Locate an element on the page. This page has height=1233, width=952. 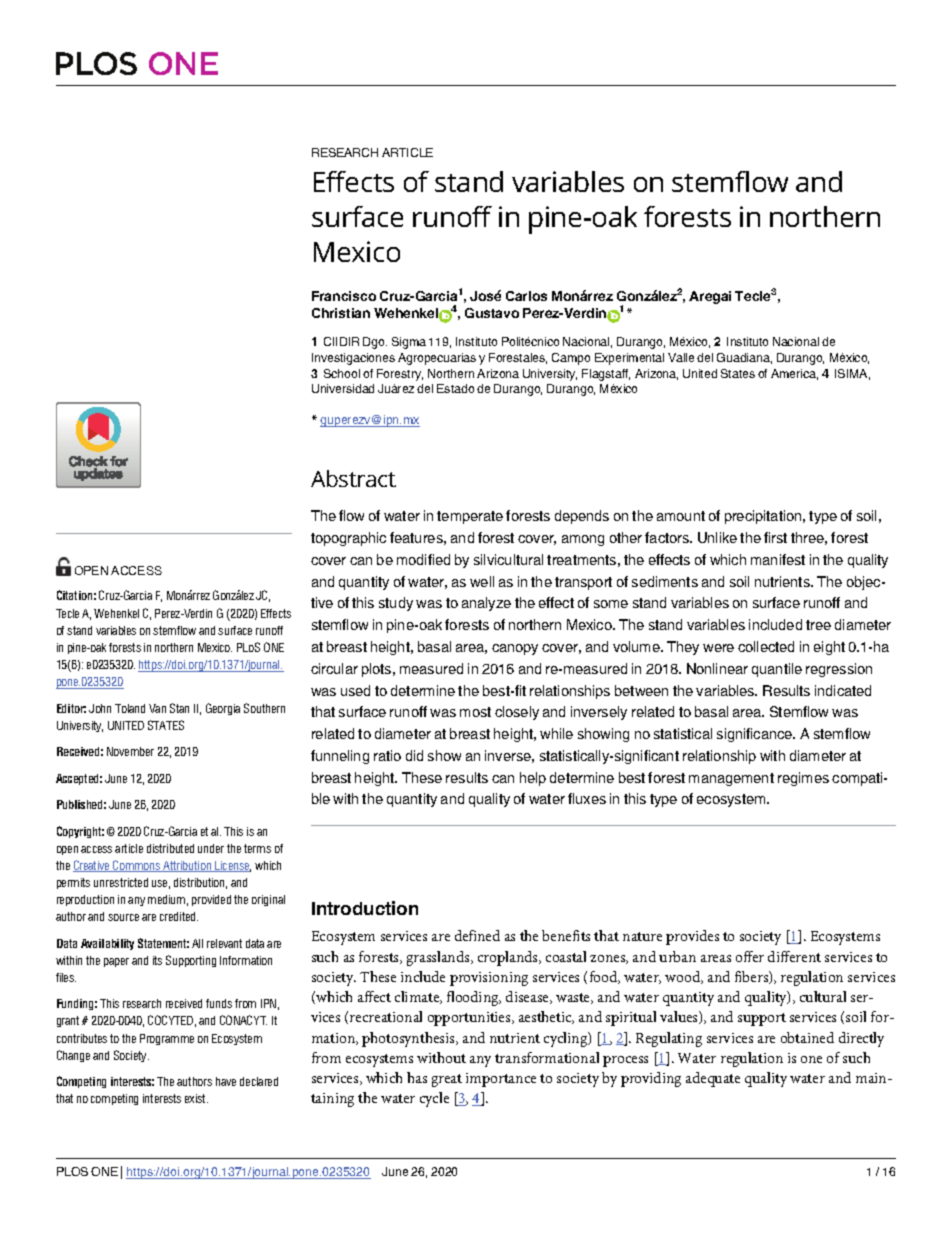
manifest is located at coordinates (778, 559).
